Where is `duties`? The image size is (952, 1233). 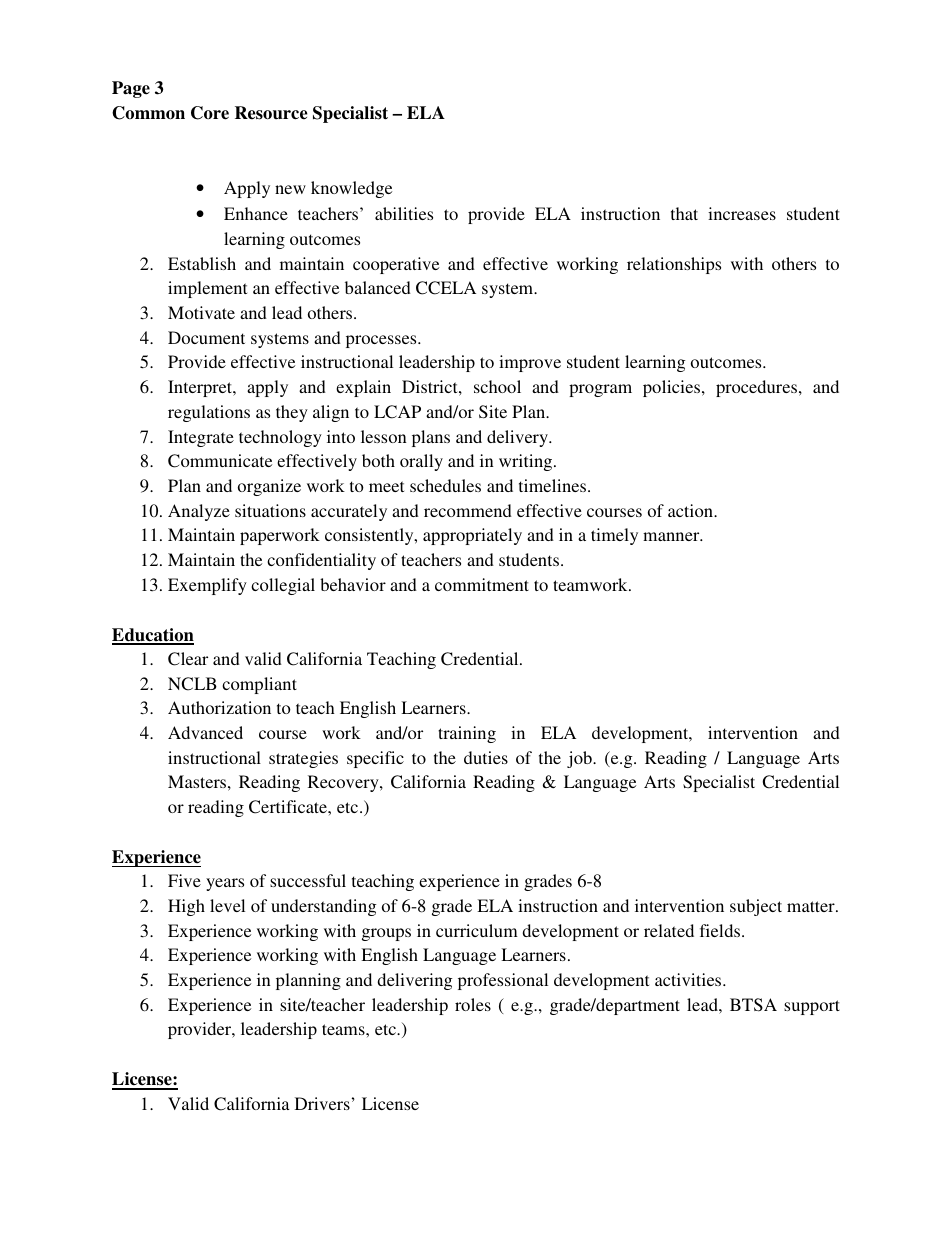 duties is located at coordinates (486, 757).
